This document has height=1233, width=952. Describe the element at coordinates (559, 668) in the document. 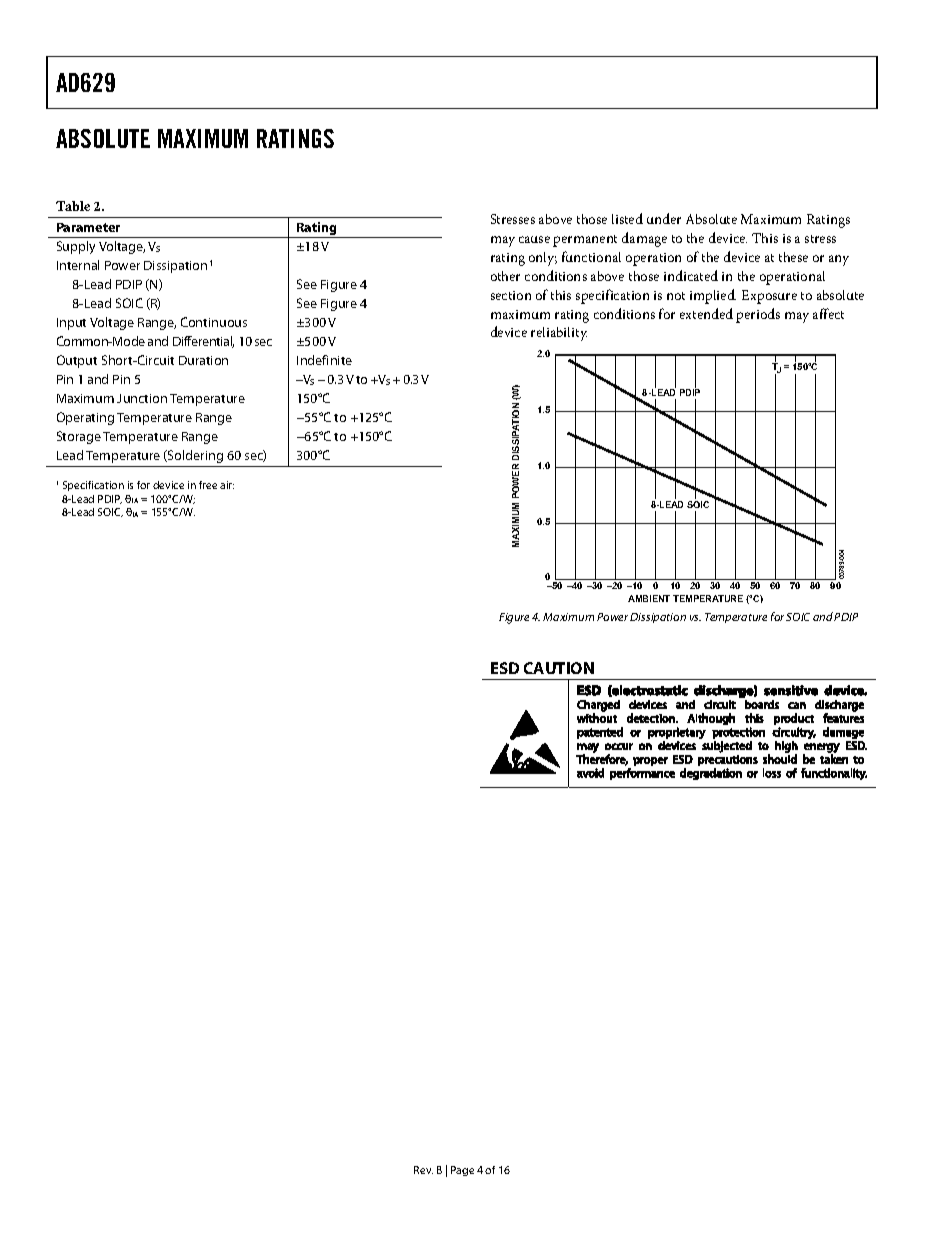

I see `CAUTION` at that location.
